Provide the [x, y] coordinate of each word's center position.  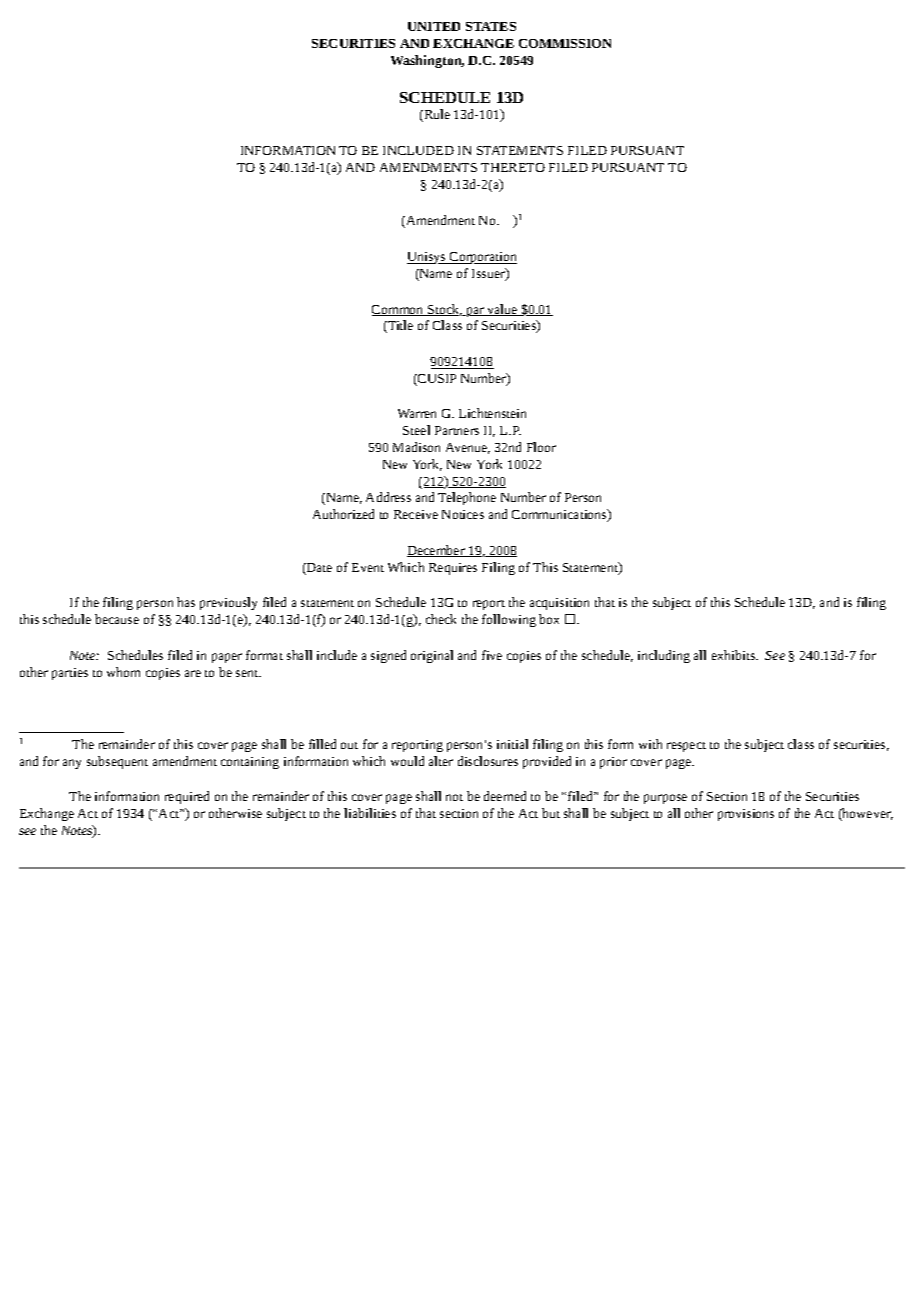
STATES [491, 26]
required [187, 797]
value [502, 310]
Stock [444, 310]
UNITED [434, 26]
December [437, 551]
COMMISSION [565, 43]
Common [399, 310]
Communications [560, 515]
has [186, 602]
